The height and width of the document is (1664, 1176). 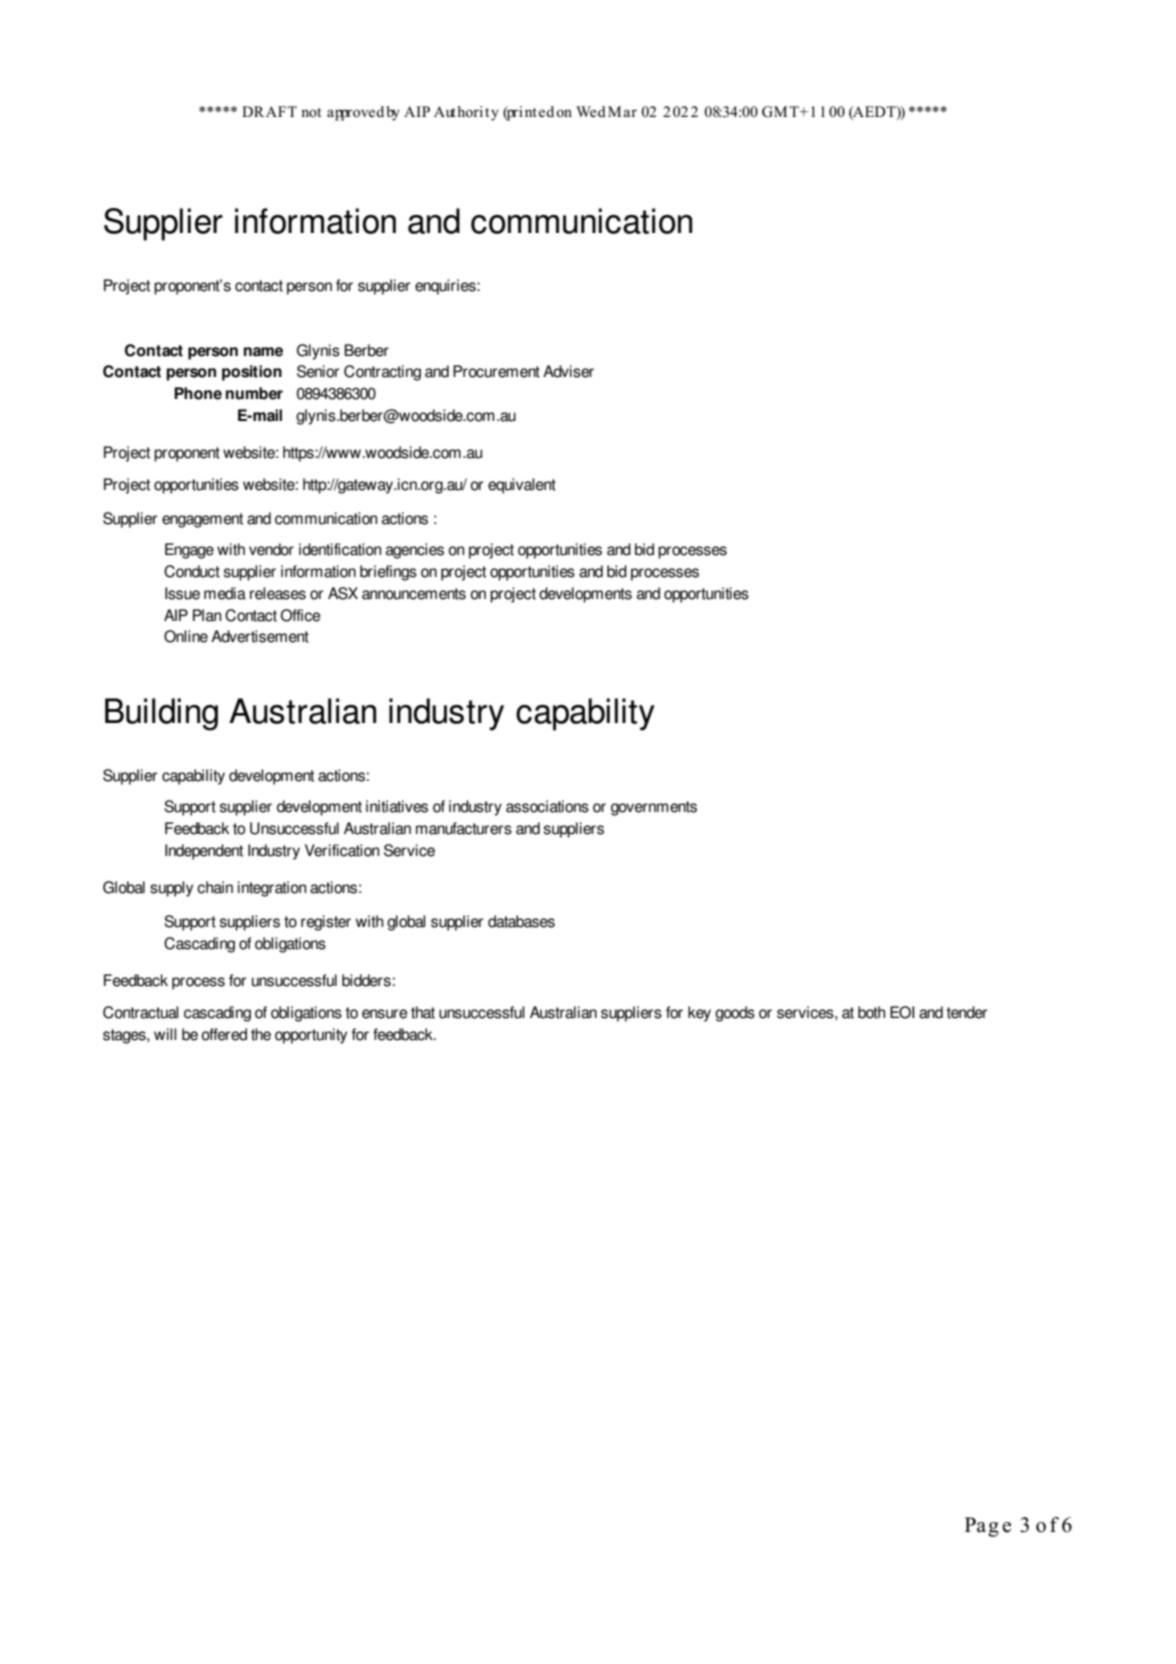 I want to click on associations, so click(x=547, y=806).
